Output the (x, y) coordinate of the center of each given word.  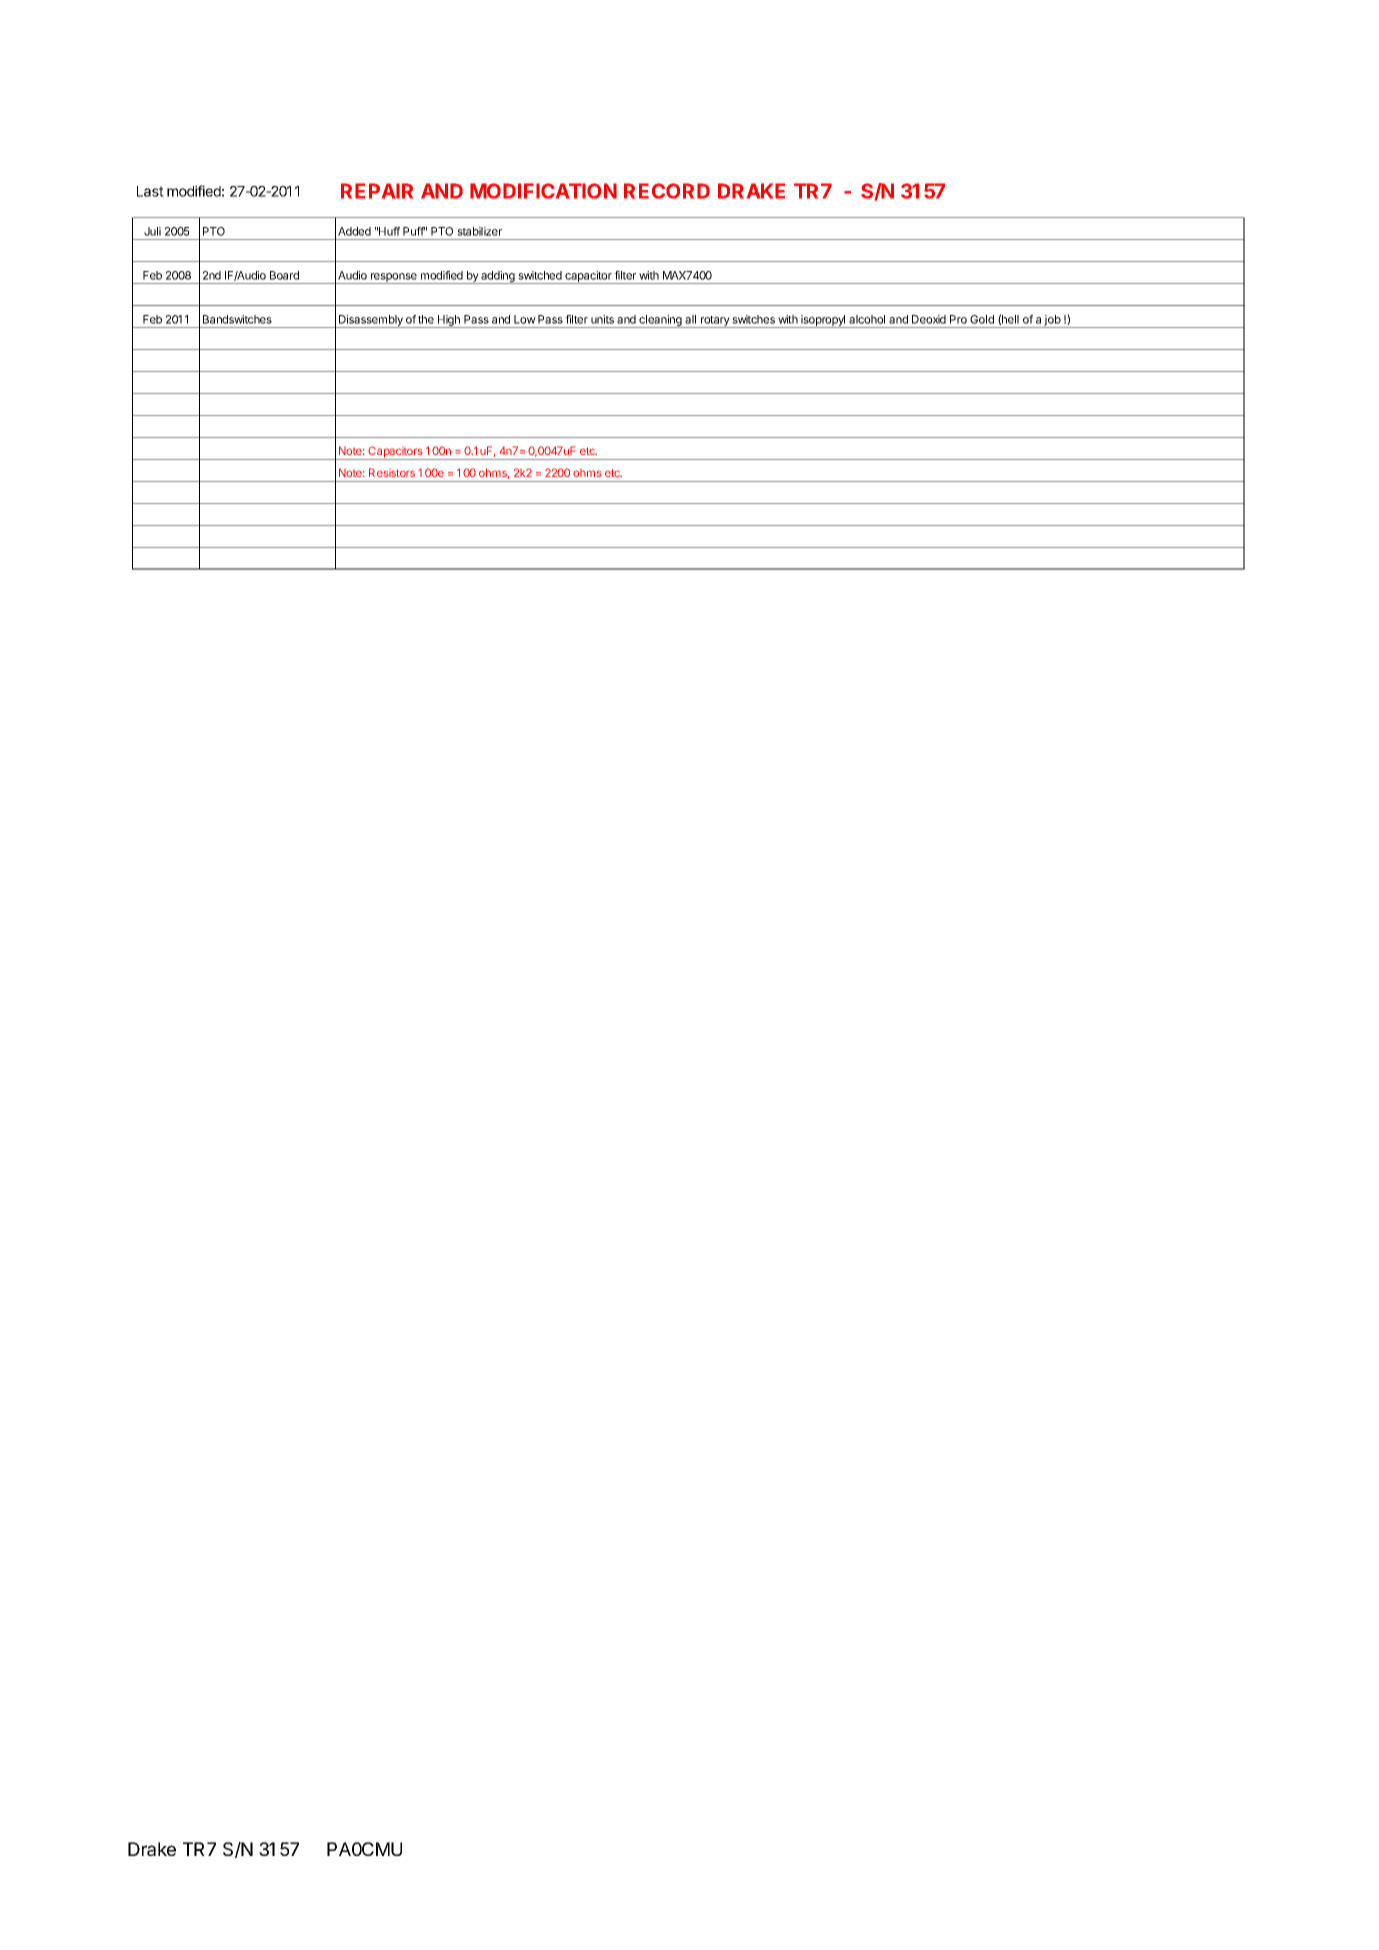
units (602, 319)
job (1052, 321)
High (449, 321)
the (426, 319)
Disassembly (371, 321)
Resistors (392, 472)
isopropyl (823, 321)
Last (150, 191)
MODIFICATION (543, 191)
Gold (982, 319)
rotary (715, 322)
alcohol (867, 319)
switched (540, 275)
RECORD (667, 191)
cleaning (660, 321)
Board (284, 275)
